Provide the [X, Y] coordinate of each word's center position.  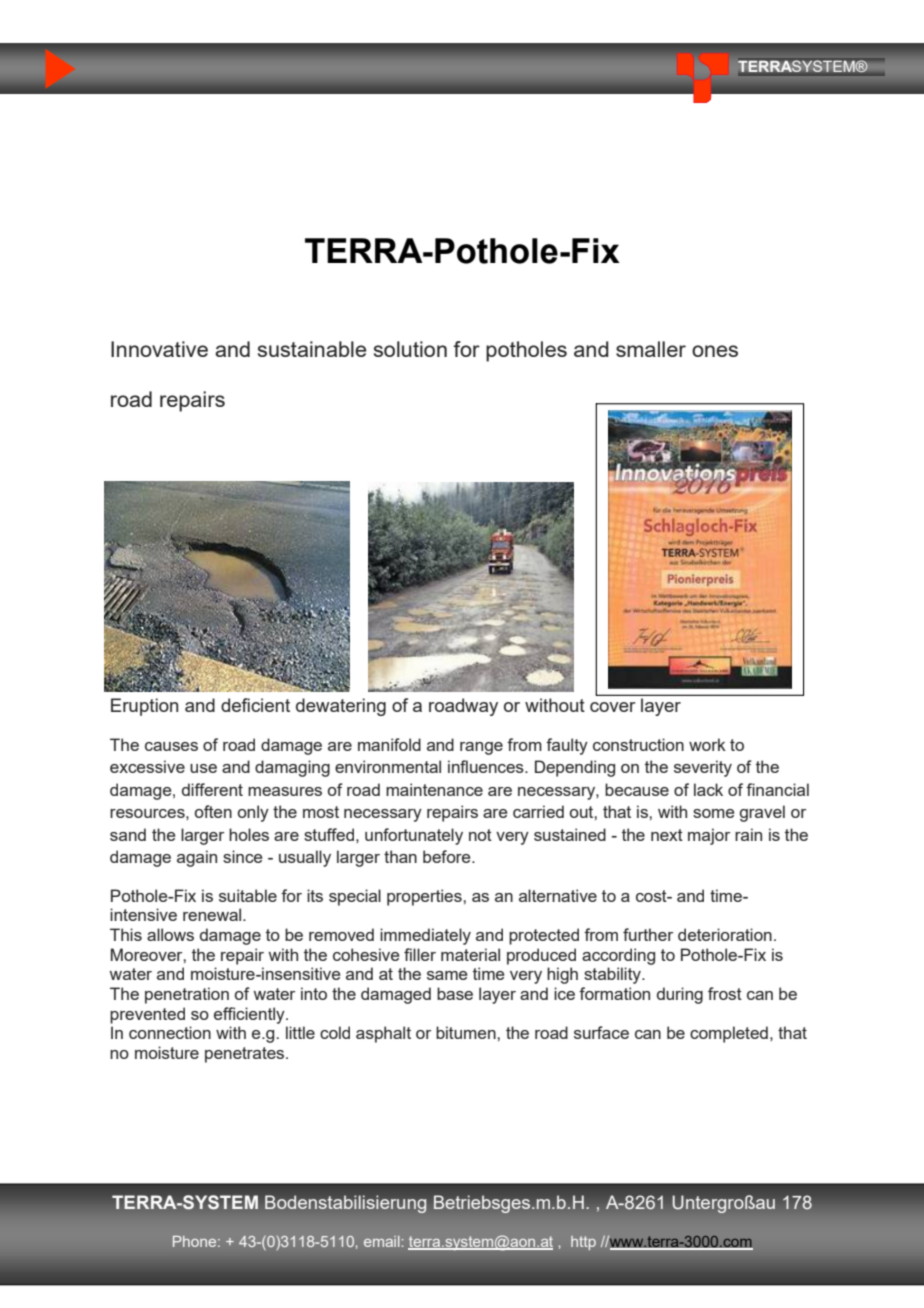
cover [613, 707]
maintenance [434, 789]
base [455, 993]
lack [708, 789]
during [680, 995]
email [382, 1241]
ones [715, 351]
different [212, 789]
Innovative [159, 349]
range [481, 748]
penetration [187, 995]
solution [410, 349]
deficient [255, 705]
